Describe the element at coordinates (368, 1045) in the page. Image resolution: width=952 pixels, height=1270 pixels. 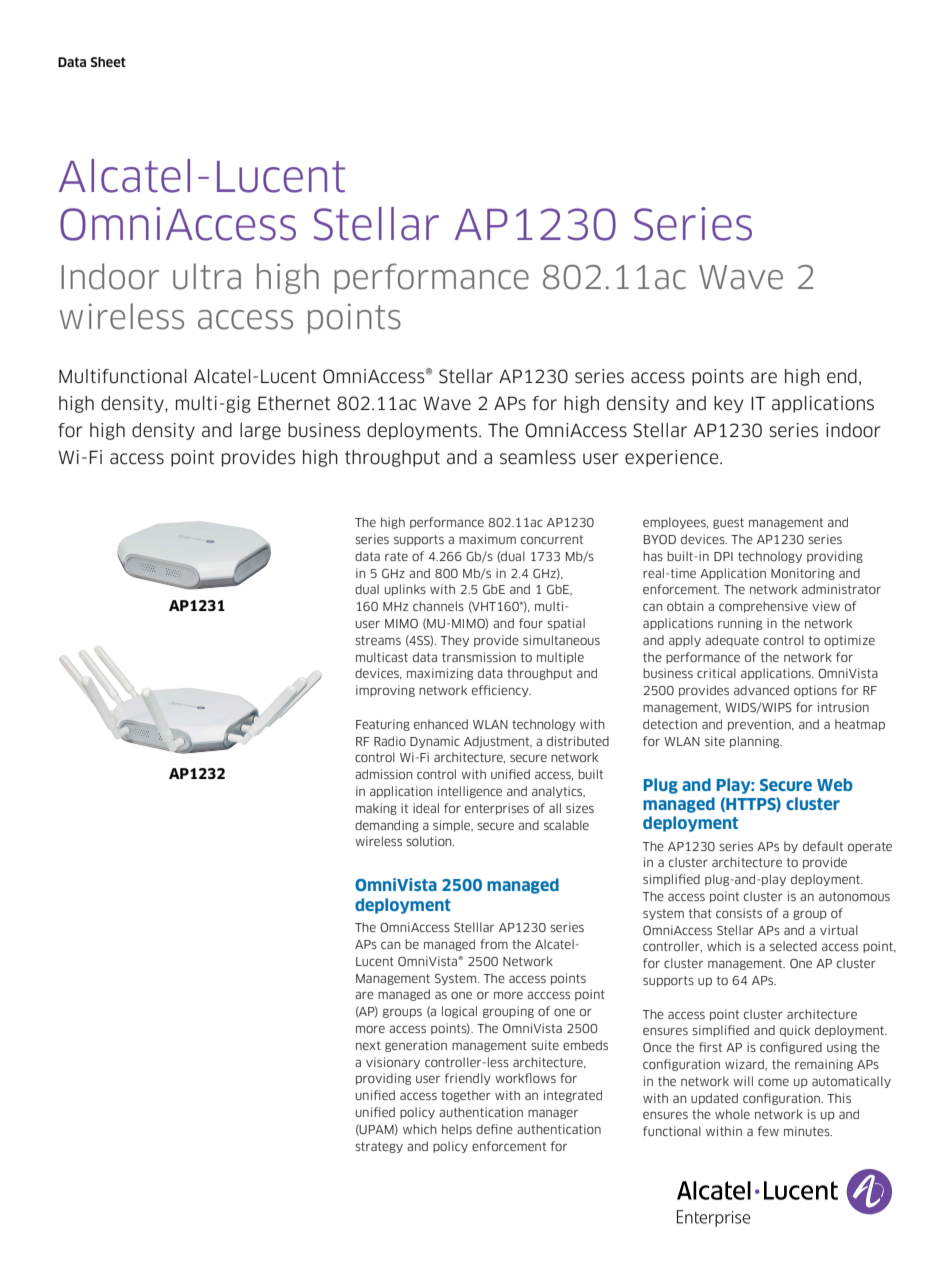
I see `next` at that location.
